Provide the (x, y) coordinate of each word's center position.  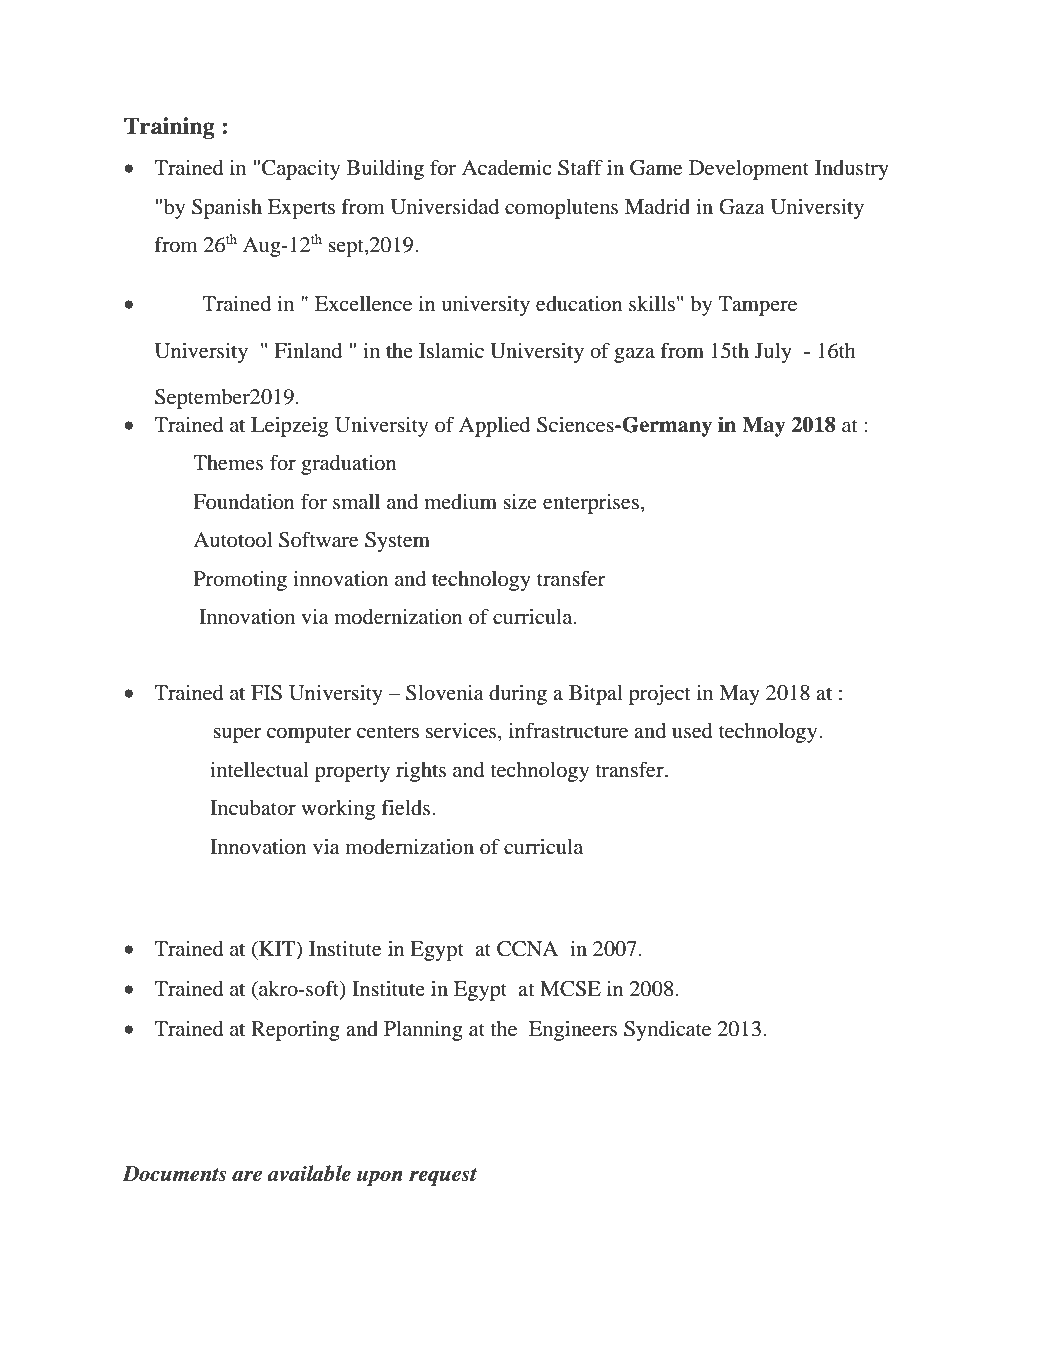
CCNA (527, 949)
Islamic (451, 351)
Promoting (240, 581)
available (309, 1173)
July (773, 353)
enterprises (591, 504)
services (462, 731)
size (520, 501)
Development (749, 170)
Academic (507, 168)
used (692, 731)
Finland (308, 350)
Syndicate (667, 1031)
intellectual (259, 770)
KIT (277, 950)
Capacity (301, 170)
